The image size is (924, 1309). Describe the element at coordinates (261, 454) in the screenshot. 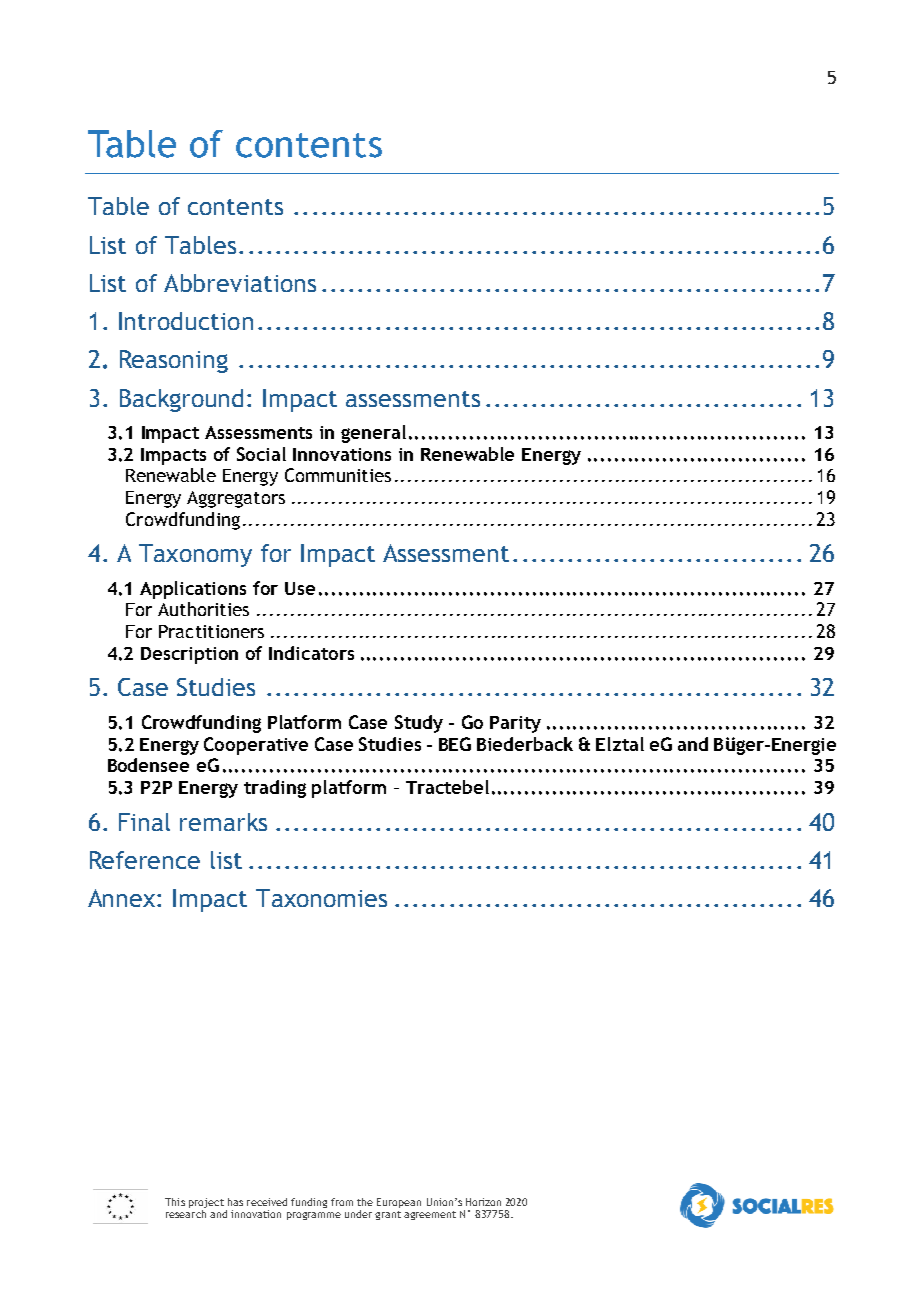

I see `Social` at that location.
